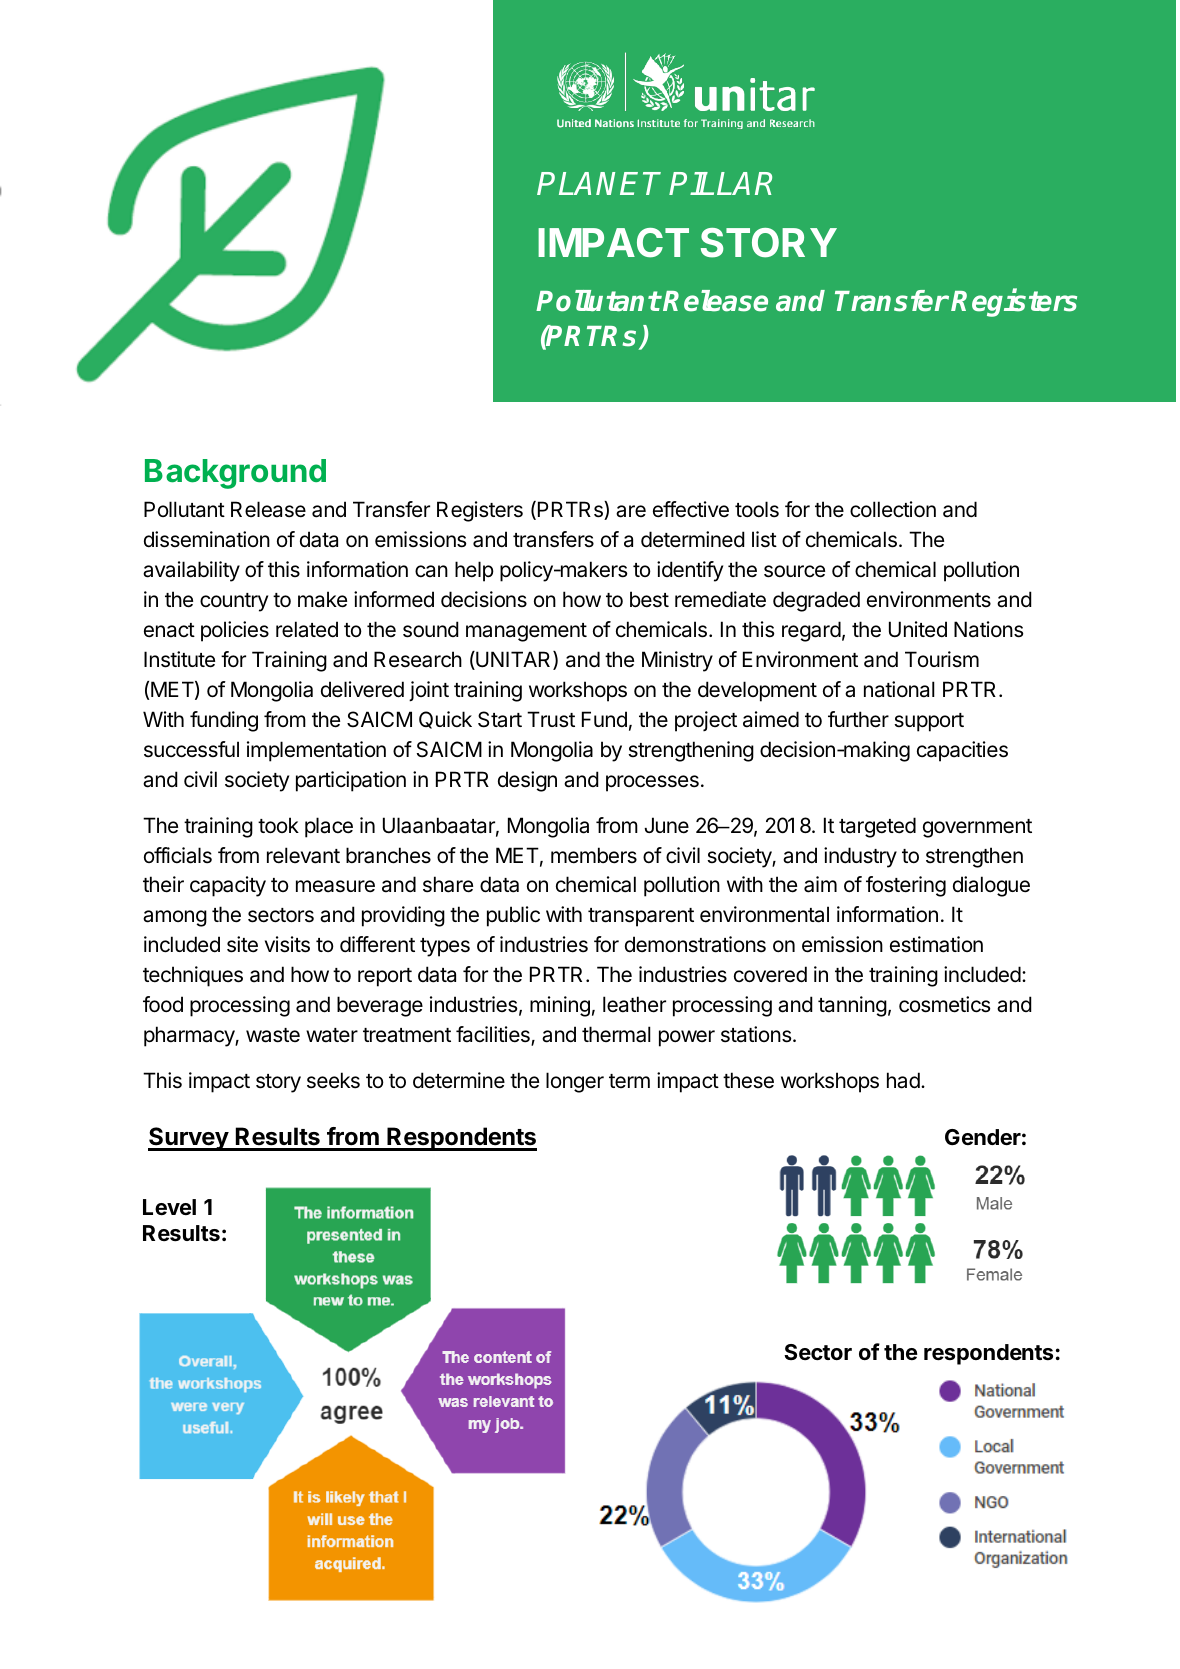  Describe the element at coordinates (316, 751) in the document. I see `implementation` at that location.
